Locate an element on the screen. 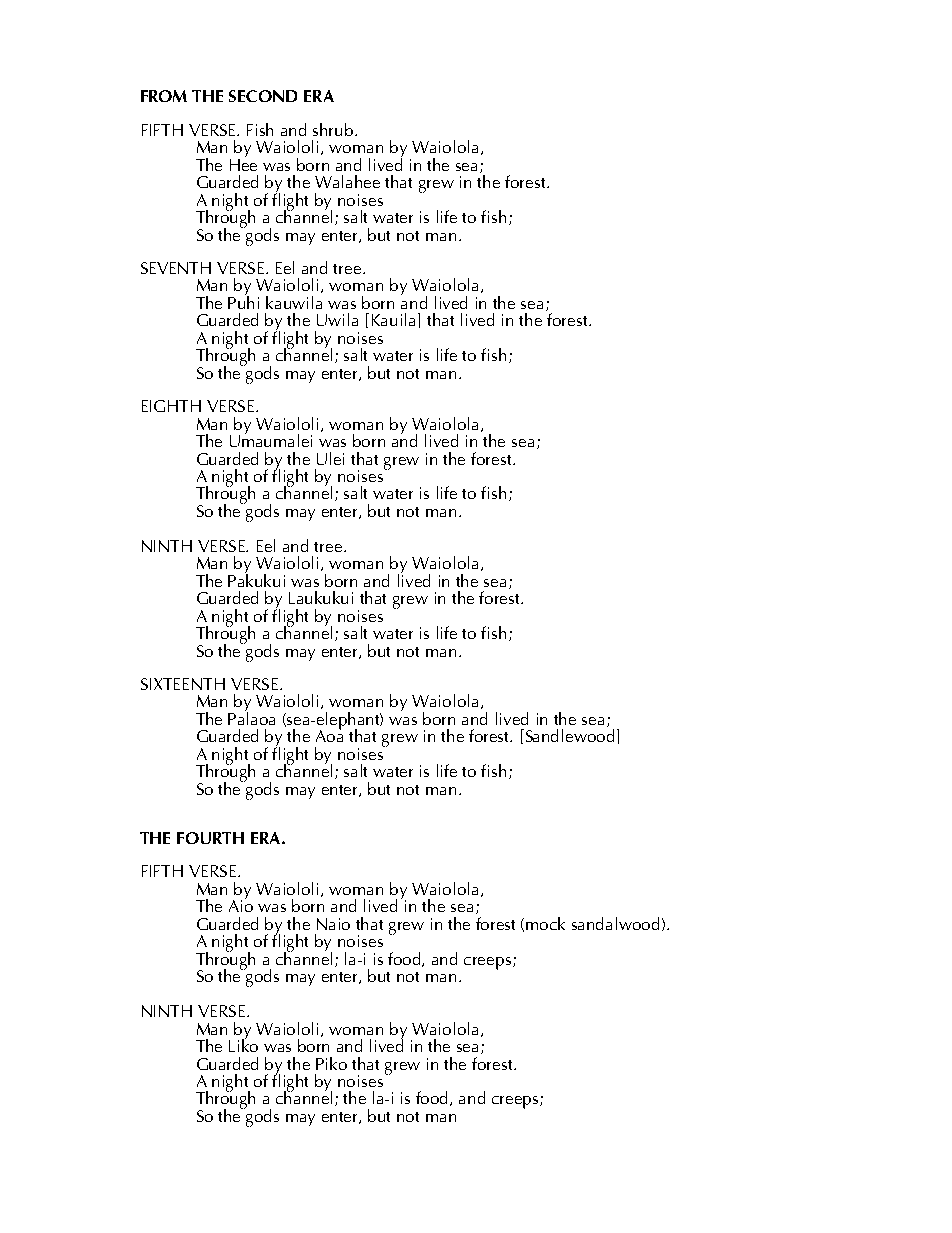  shrub is located at coordinates (334, 129).
